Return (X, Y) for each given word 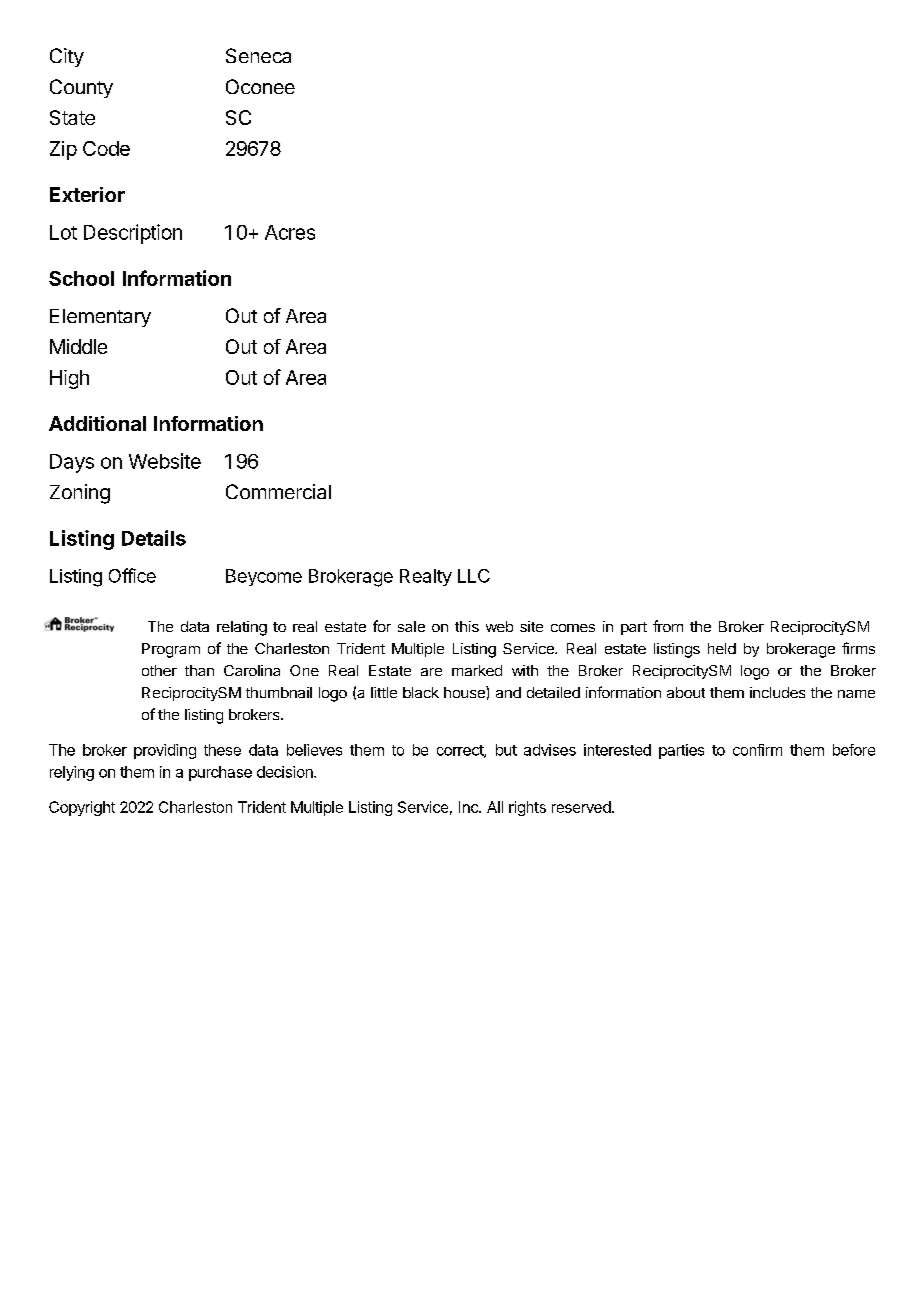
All (495, 807)
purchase (220, 773)
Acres (290, 232)
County (81, 88)
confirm (757, 750)
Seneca (258, 55)
